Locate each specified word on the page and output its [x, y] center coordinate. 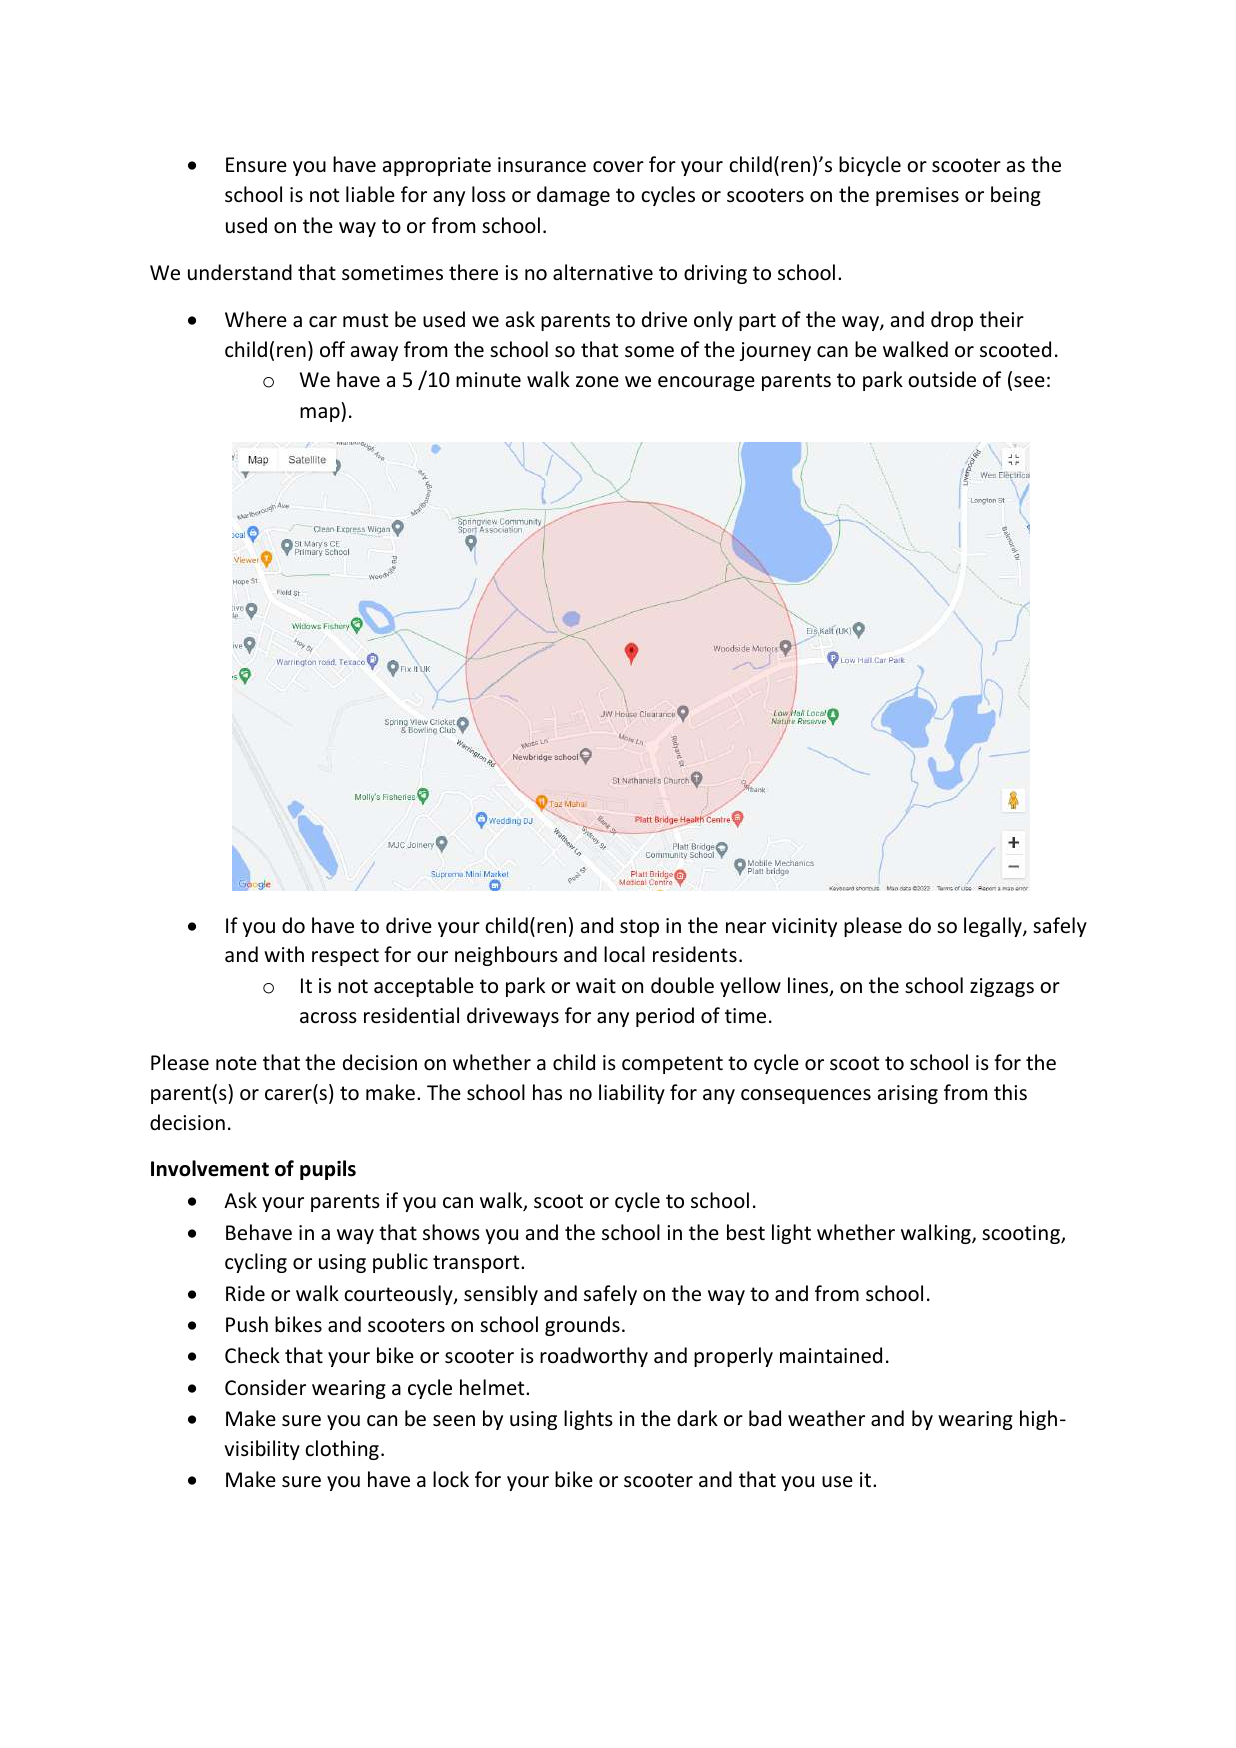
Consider [265, 1387]
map [321, 414]
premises [917, 196]
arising [908, 1094]
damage [573, 196]
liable [370, 194]
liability [632, 1094]
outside [942, 379]
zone [597, 381]
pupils [328, 1170]
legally [994, 927]
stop [639, 928]
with [284, 954]
